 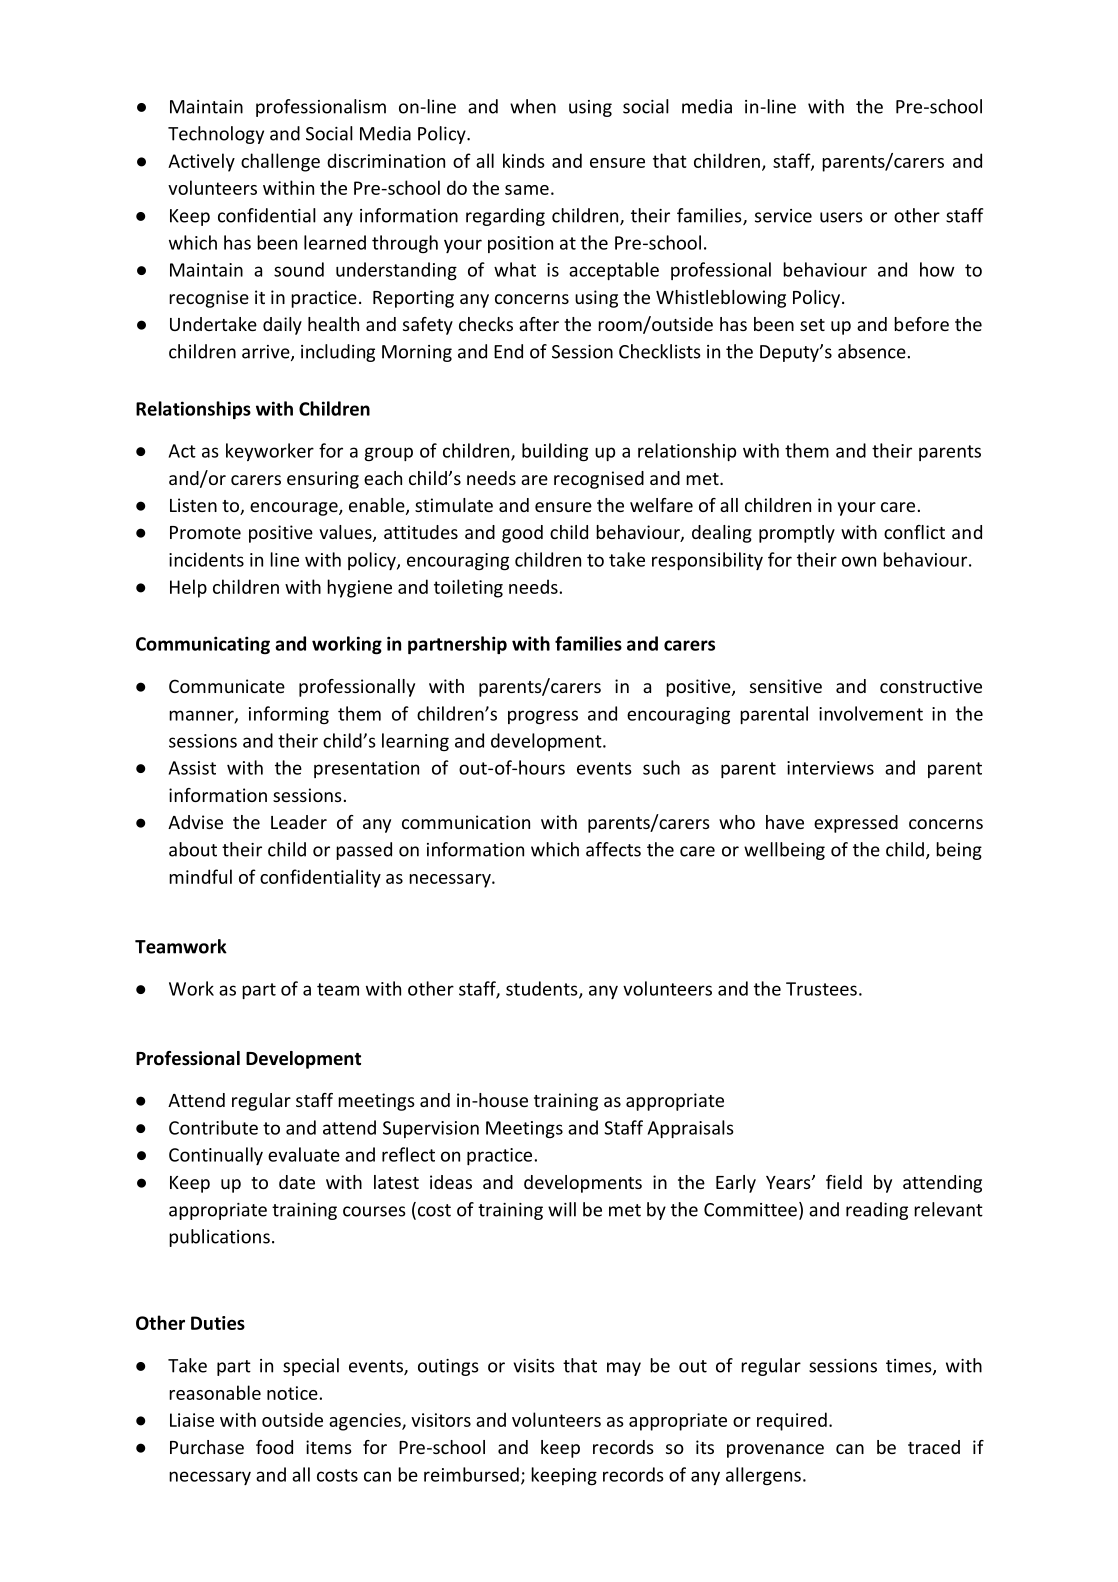 I want to click on challenge, so click(x=280, y=162).
